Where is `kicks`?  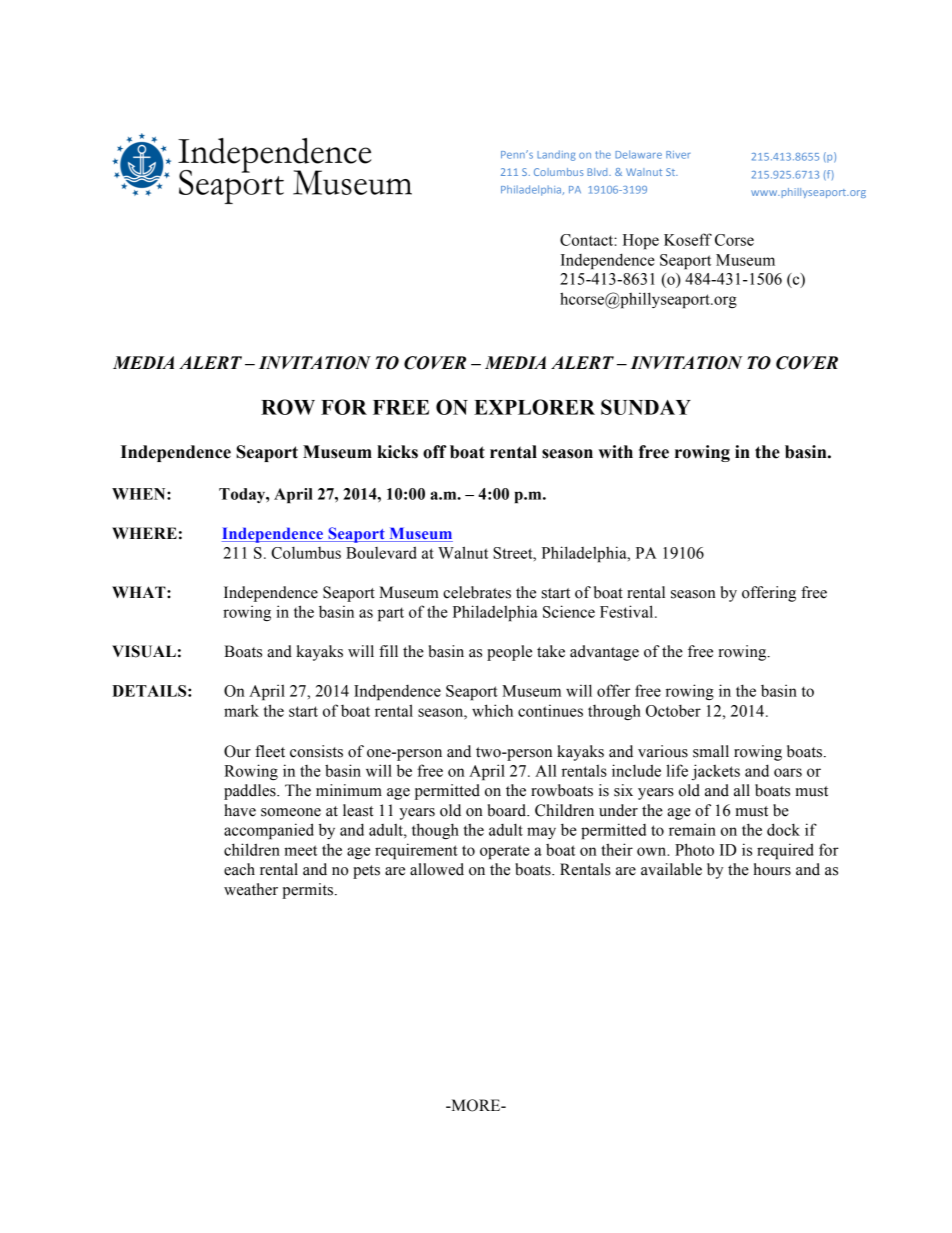
kicks is located at coordinates (397, 452).
